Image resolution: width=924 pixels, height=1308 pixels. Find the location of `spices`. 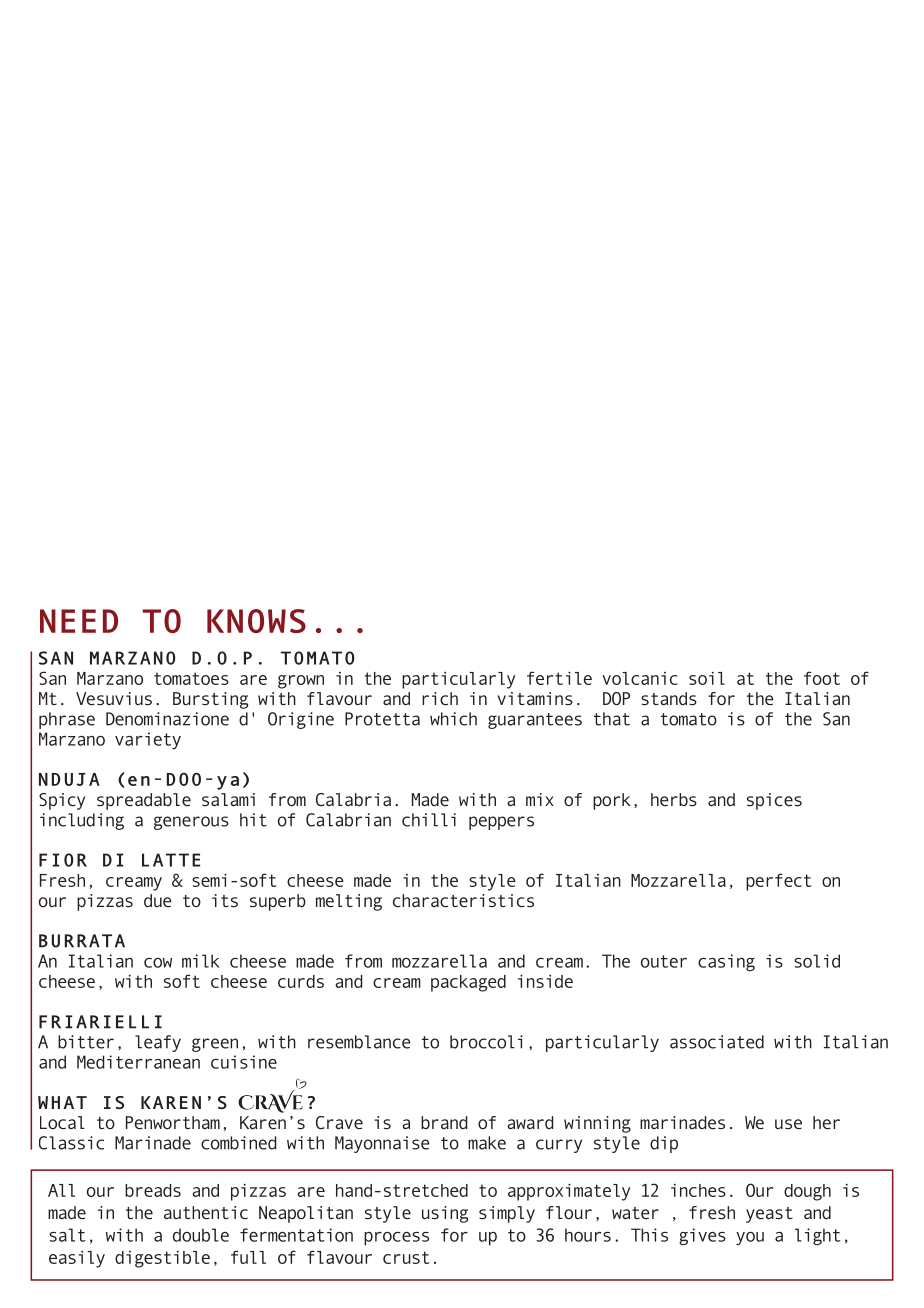

spices is located at coordinates (774, 801).
